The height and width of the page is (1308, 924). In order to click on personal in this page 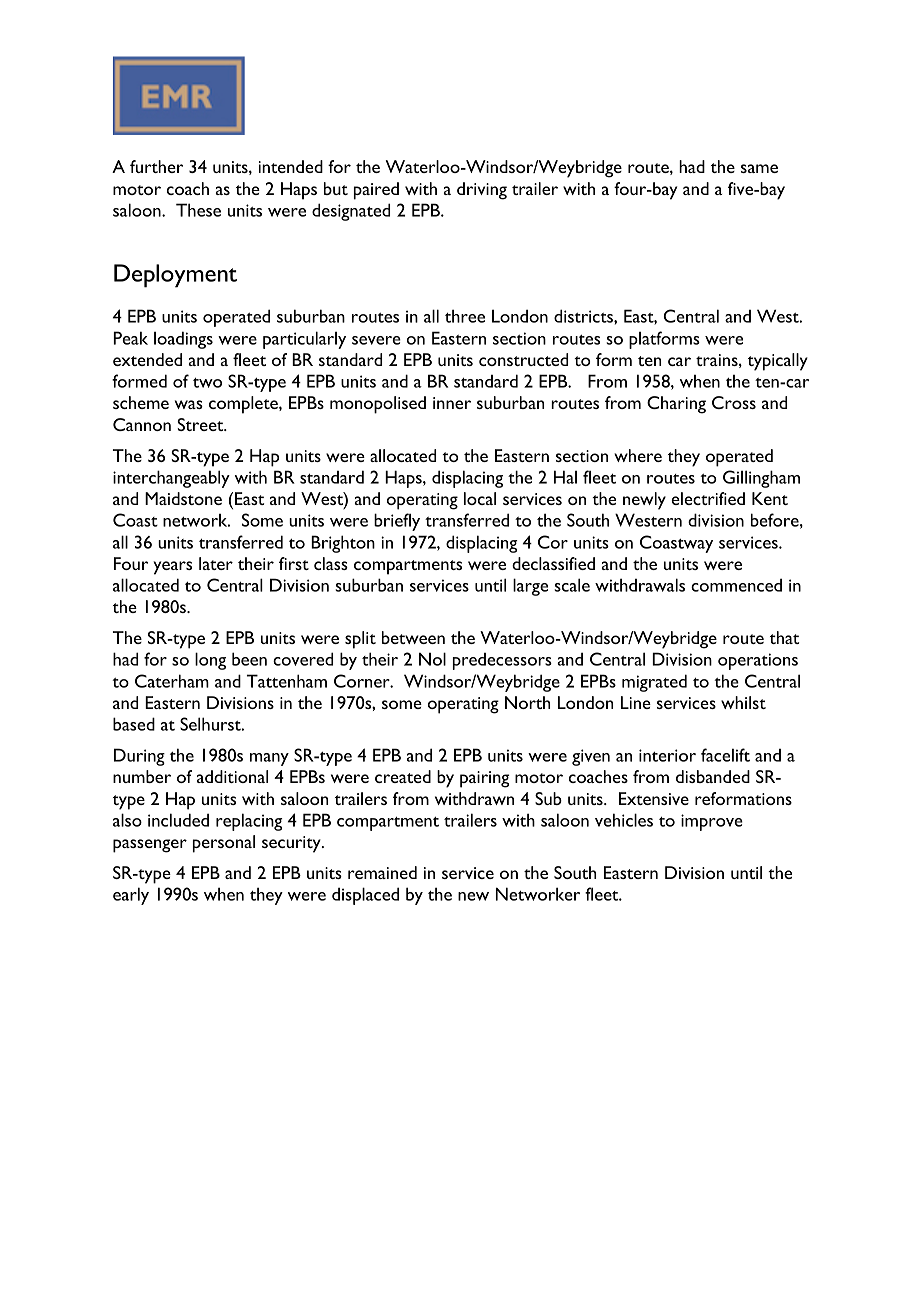, I will do `click(224, 844)`.
